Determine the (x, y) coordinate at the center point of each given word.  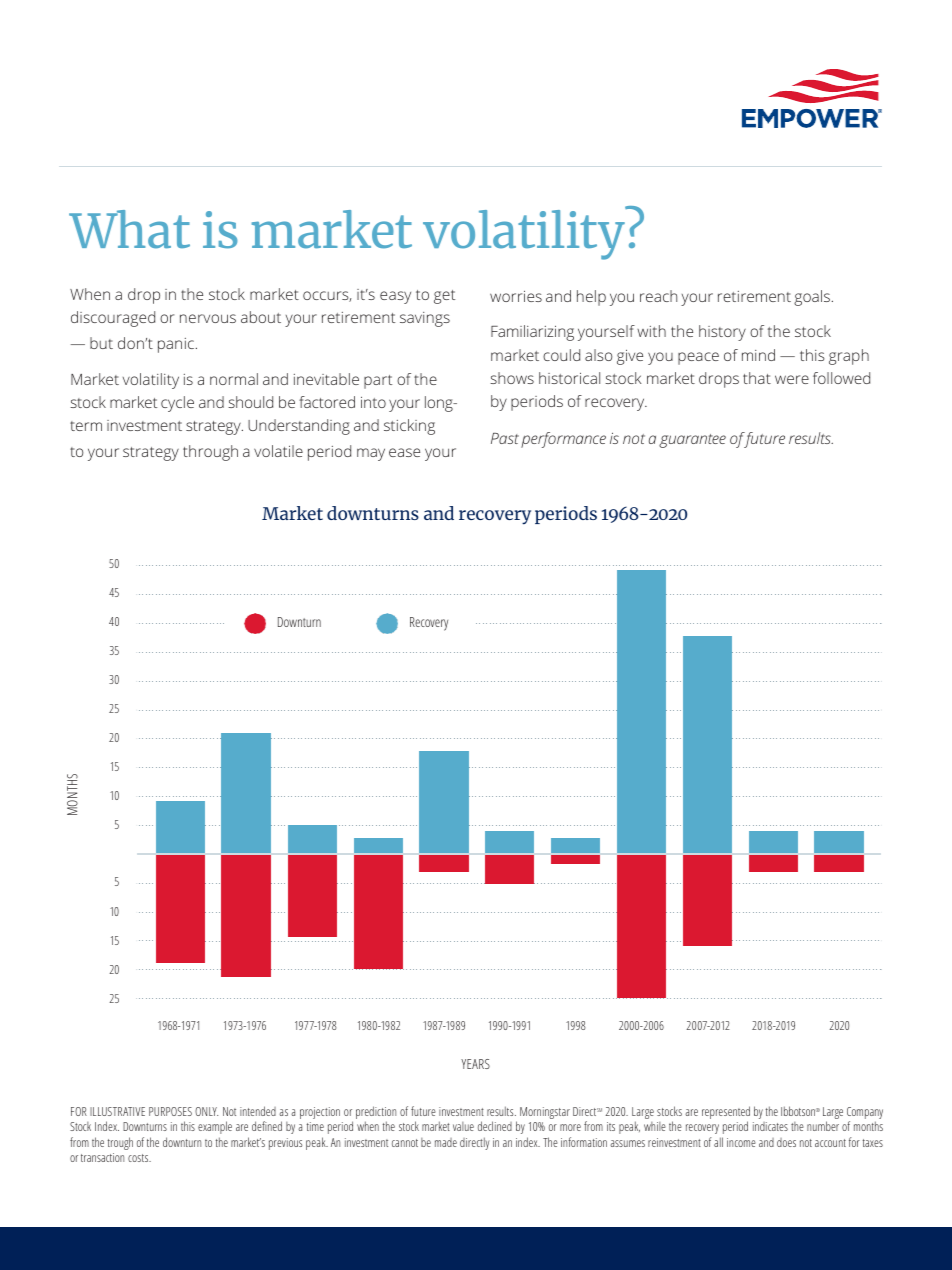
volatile (278, 451)
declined (495, 1126)
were (792, 379)
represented (726, 1114)
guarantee (692, 441)
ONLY (206, 1111)
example (215, 1127)
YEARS (475, 1064)
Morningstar (545, 1113)
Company (865, 1114)
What (129, 229)
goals (812, 298)
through (210, 453)
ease (404, 452)
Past (505, 438)
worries (516, 296)
